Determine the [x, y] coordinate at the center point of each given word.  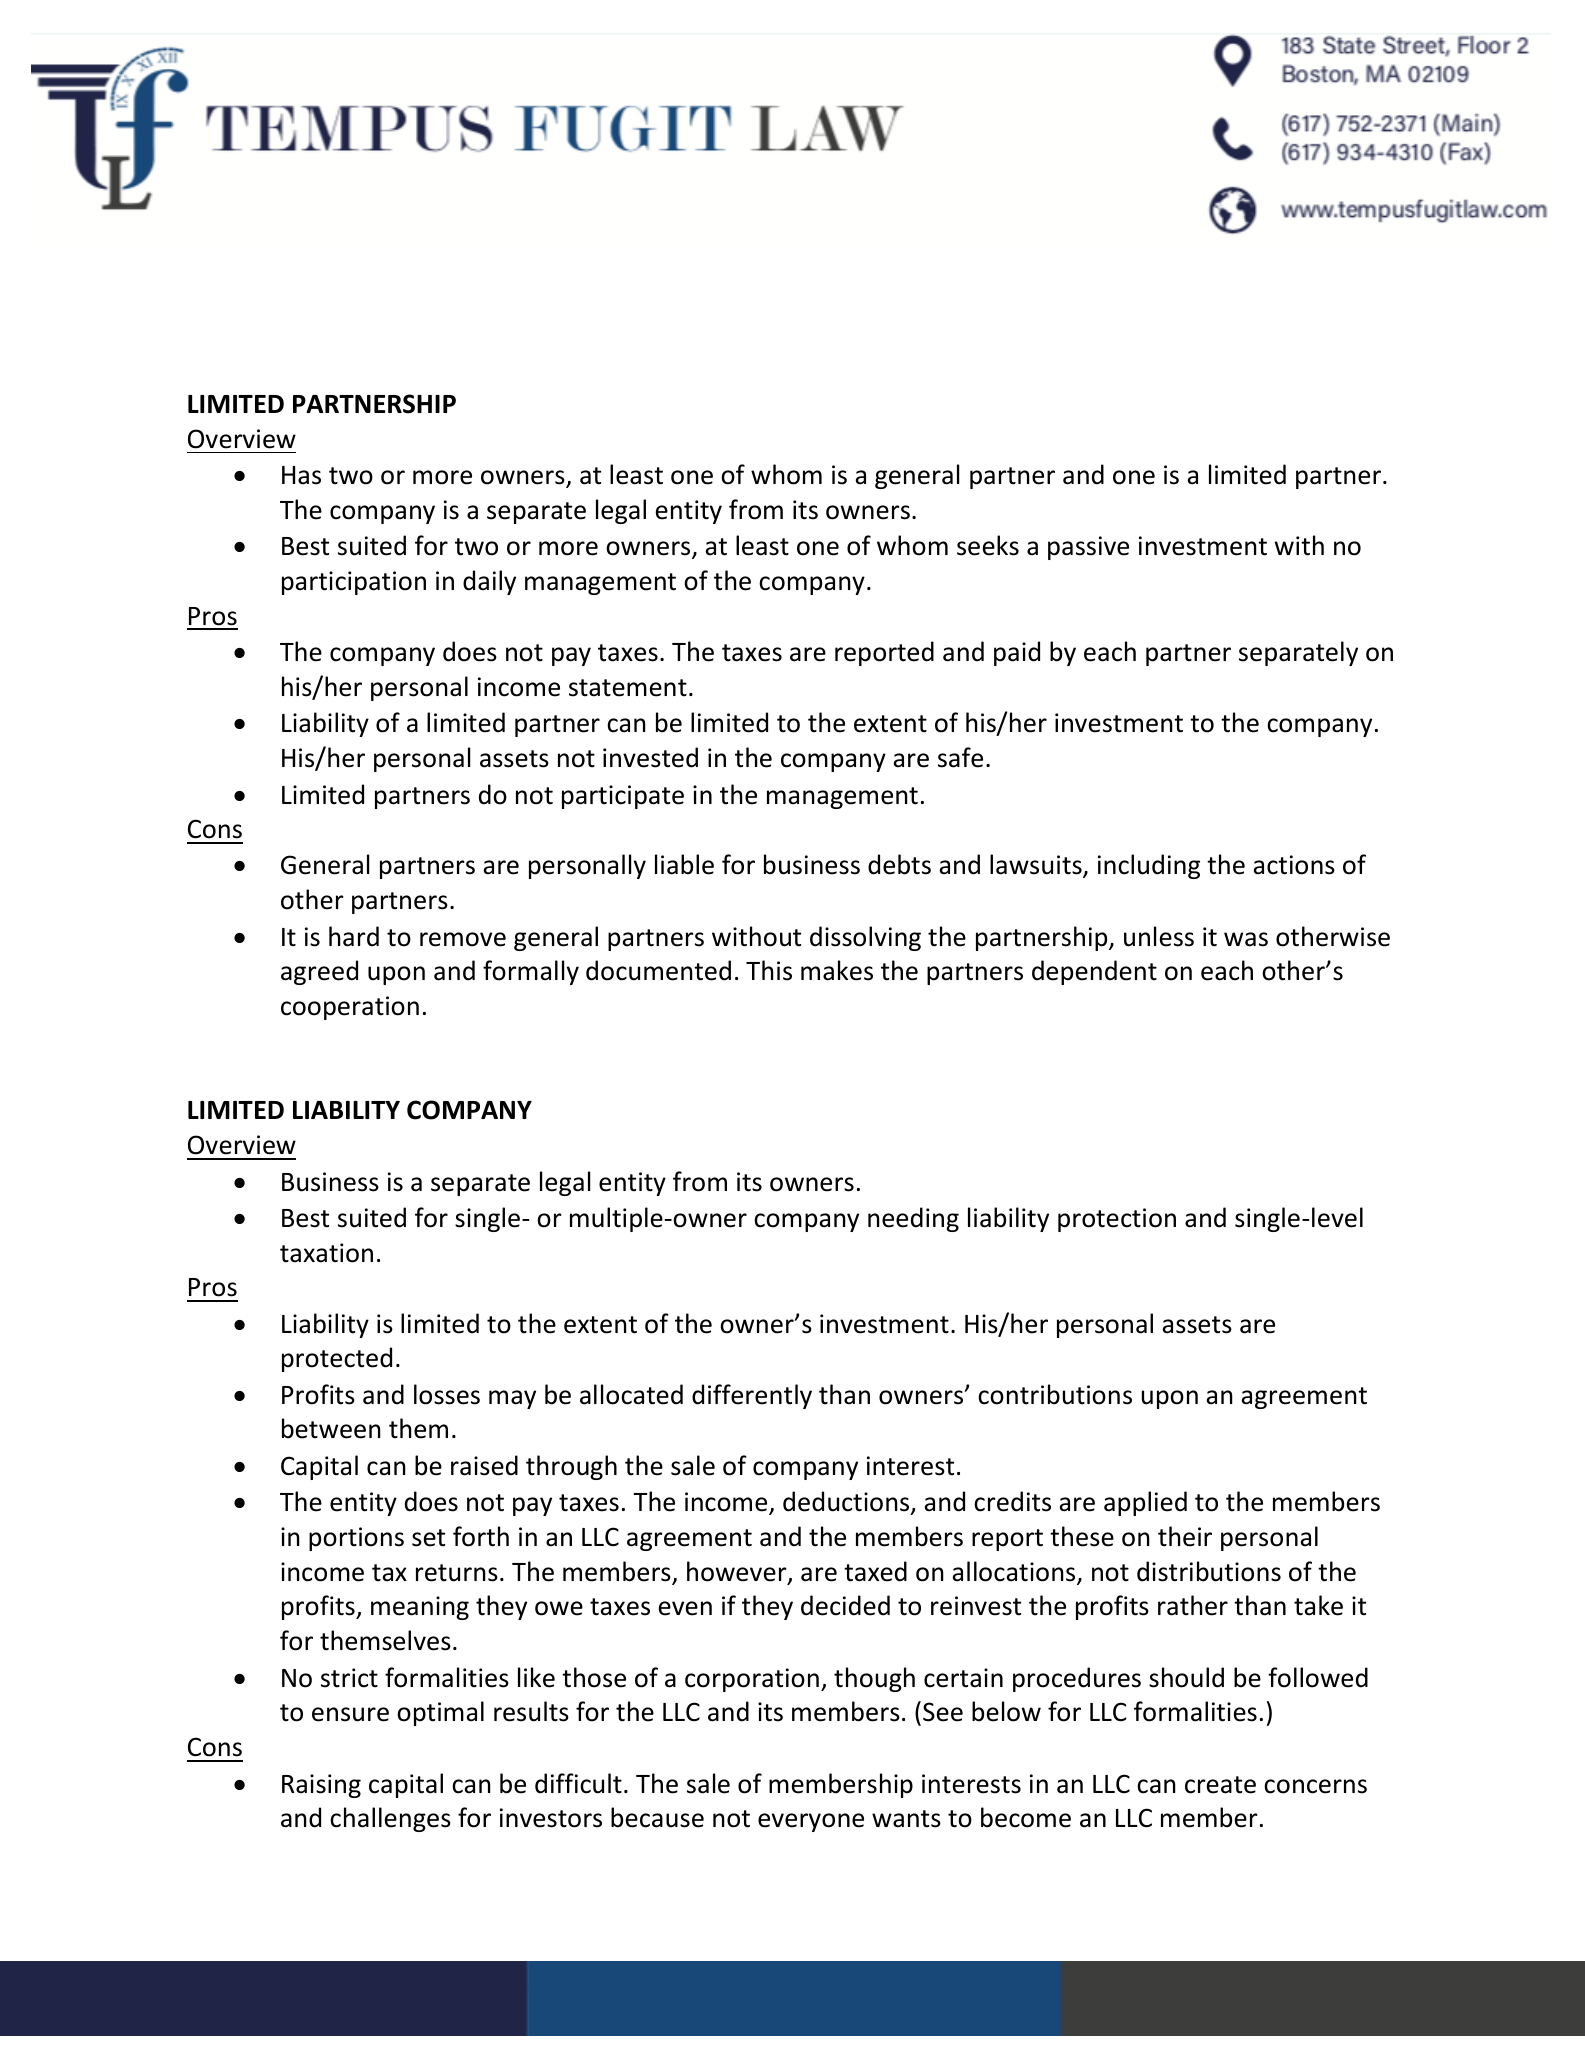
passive [1088, 548]
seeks [988, 545]
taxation [326, 1253]
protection [1117, 1220]
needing [913, 1219]
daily [489, 582]
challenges [390, 1819]
